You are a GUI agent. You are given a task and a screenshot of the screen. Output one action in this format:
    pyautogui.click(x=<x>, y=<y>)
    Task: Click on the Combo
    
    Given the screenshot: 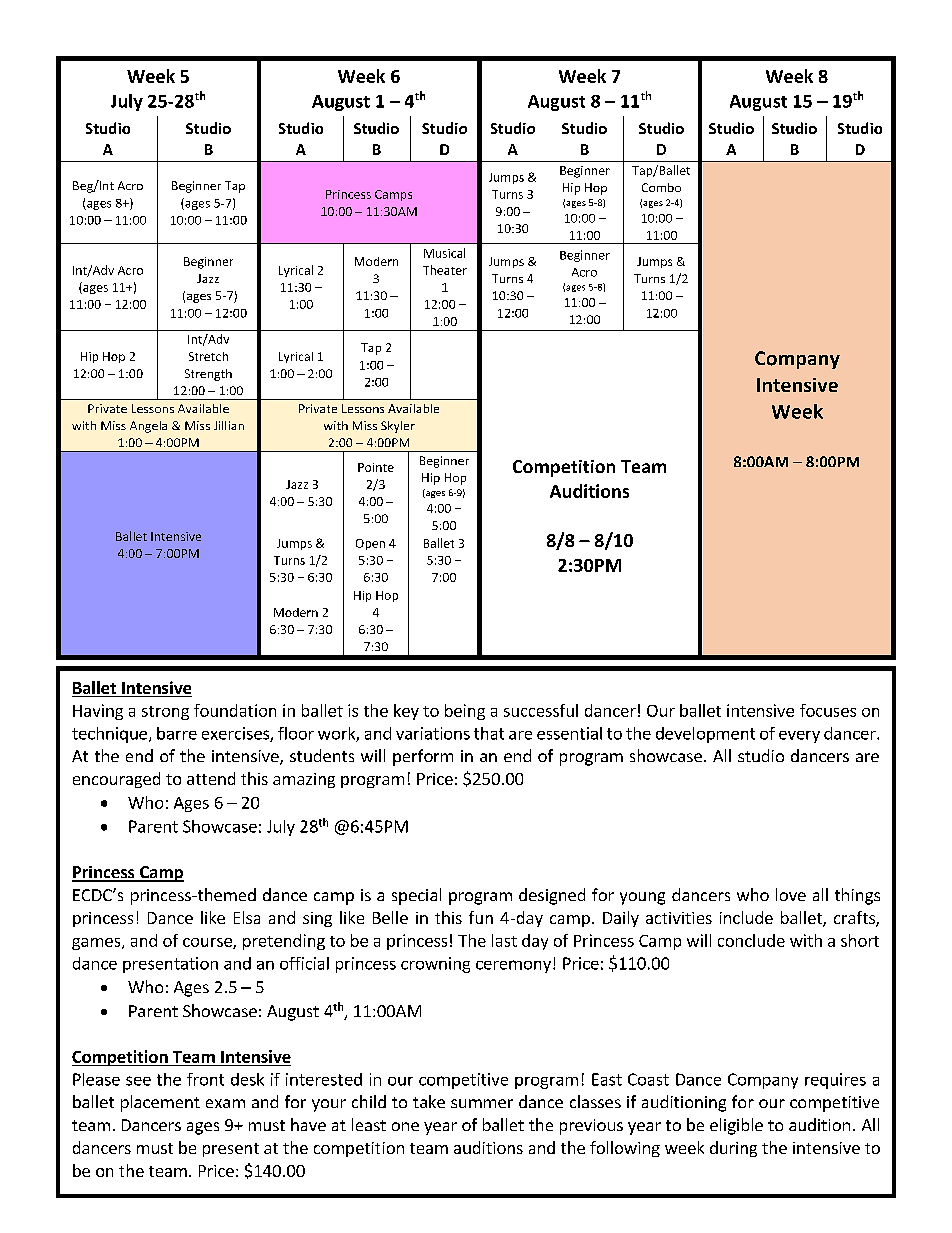 What is the action you would take?
    pyautogui.click(x=661, y=187)
